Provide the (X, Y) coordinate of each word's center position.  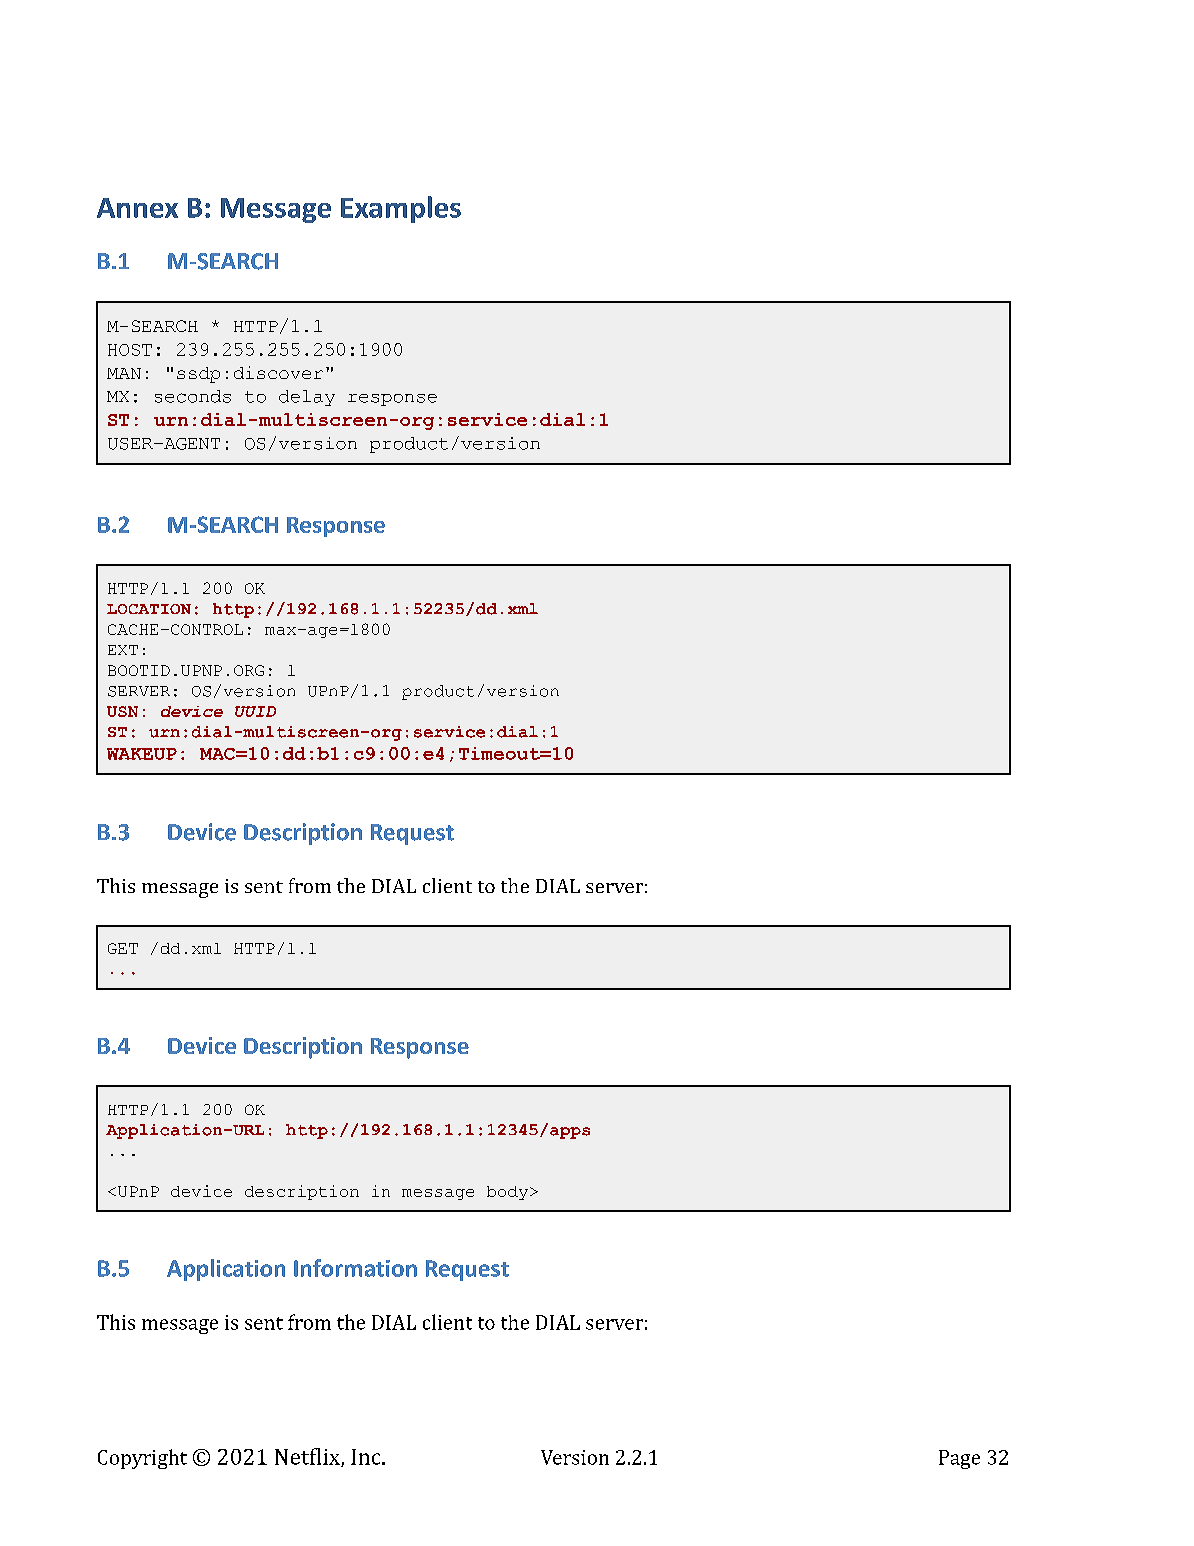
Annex (137, 208)
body (507, 1193)
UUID (255, 711)
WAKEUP (142, 754)
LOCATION (149, 609)
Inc (367, 1457)
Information (355, 1268)
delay (307, 398)
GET (123, 948)
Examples (401, 209)
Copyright (142, 1459)
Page (959, 1459)
